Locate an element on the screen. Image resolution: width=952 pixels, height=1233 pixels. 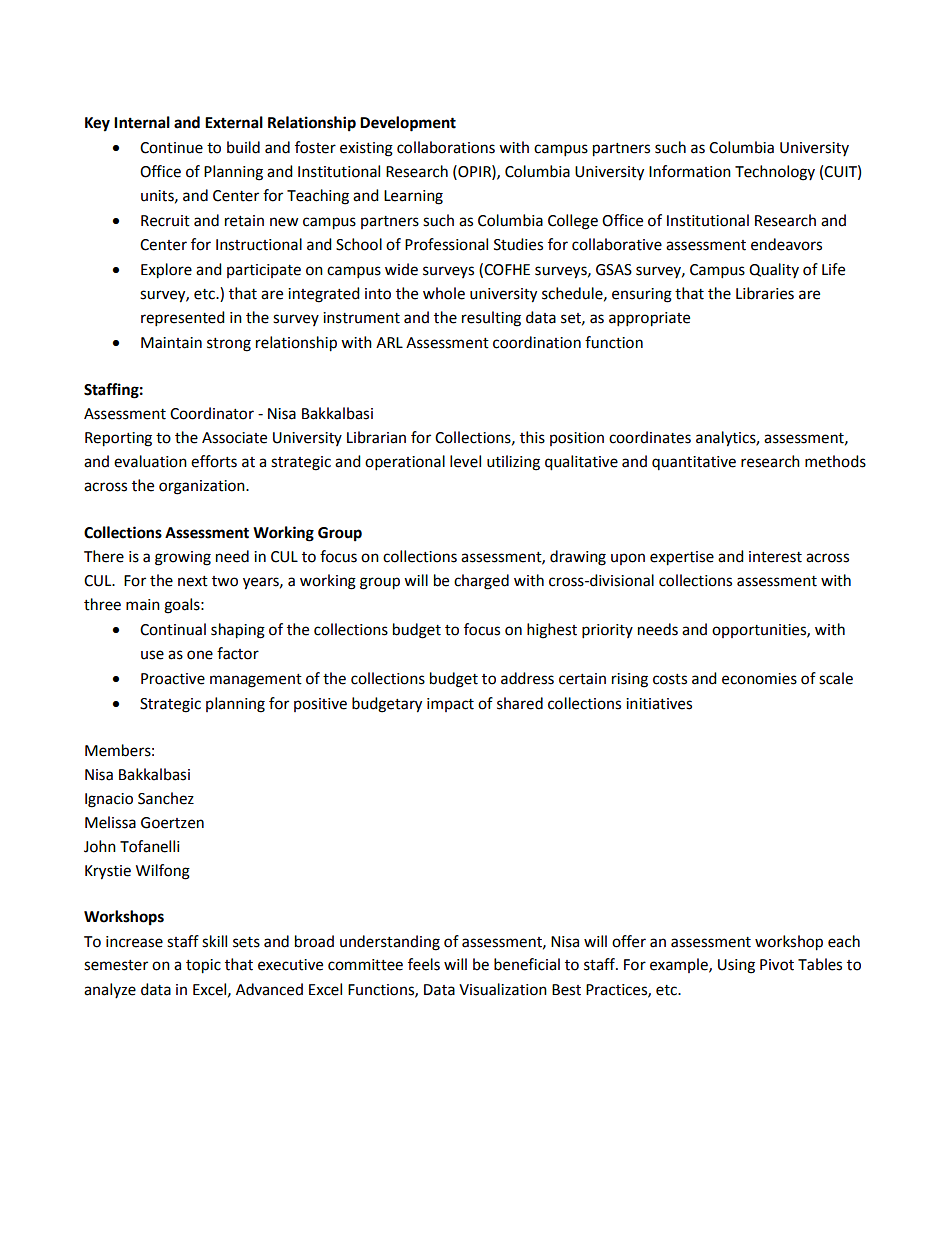
collaborations is located at coordinates (446, 147).
